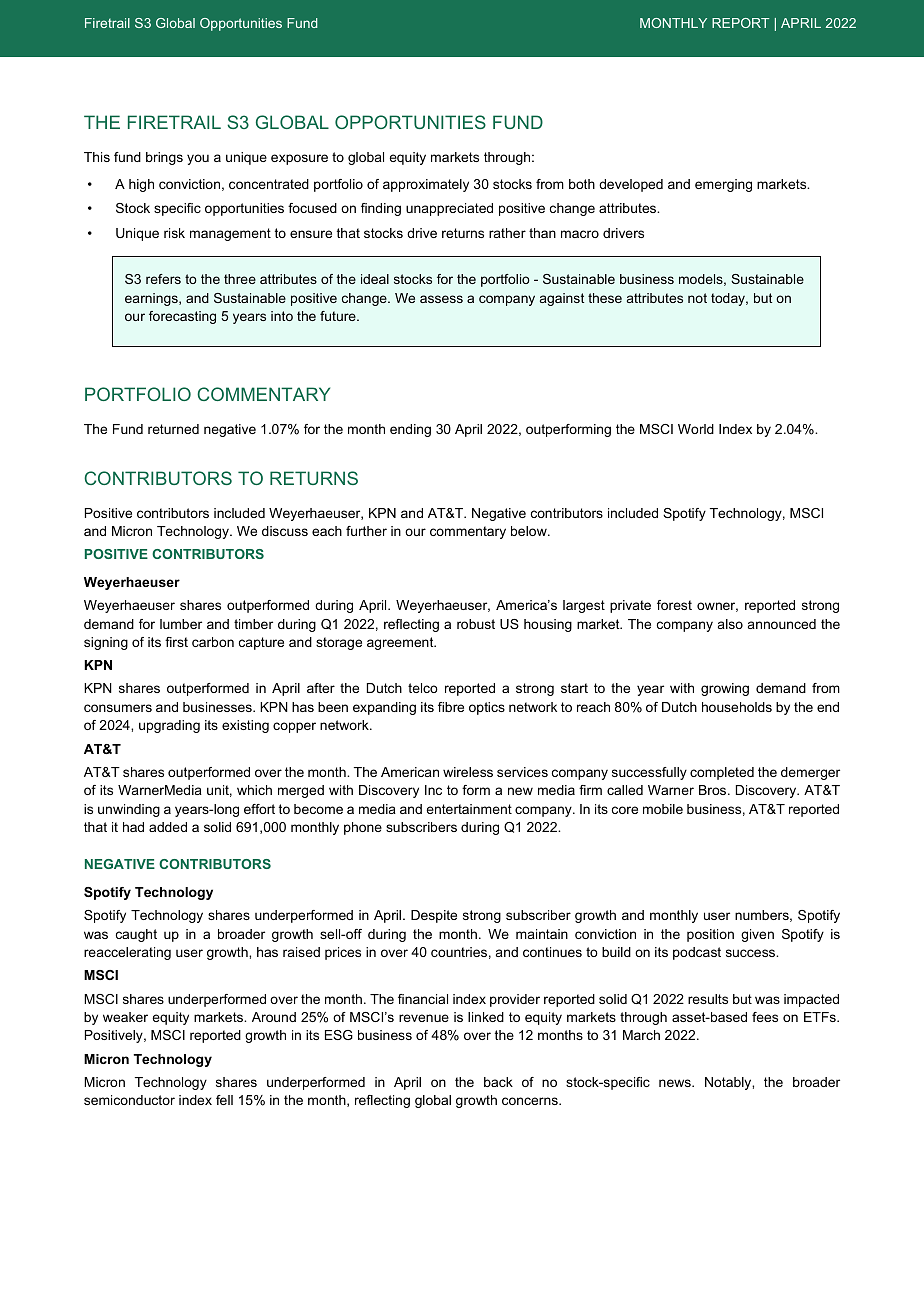 The height and width of the screenshot is (1308, 924). I want to click on approximately, so click(426, 185).
